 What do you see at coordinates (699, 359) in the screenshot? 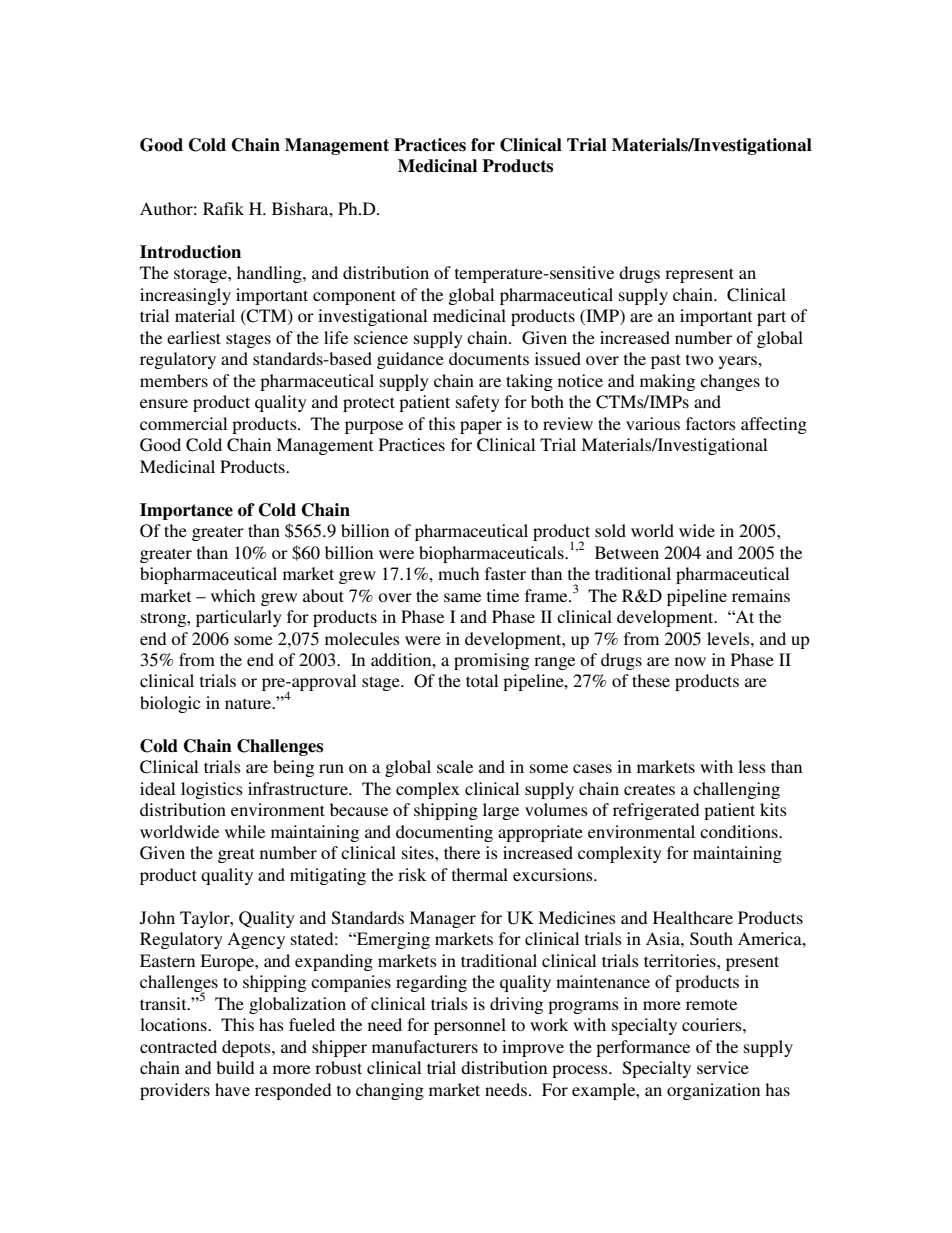
I see `two` at bounding box center [699, 359].
